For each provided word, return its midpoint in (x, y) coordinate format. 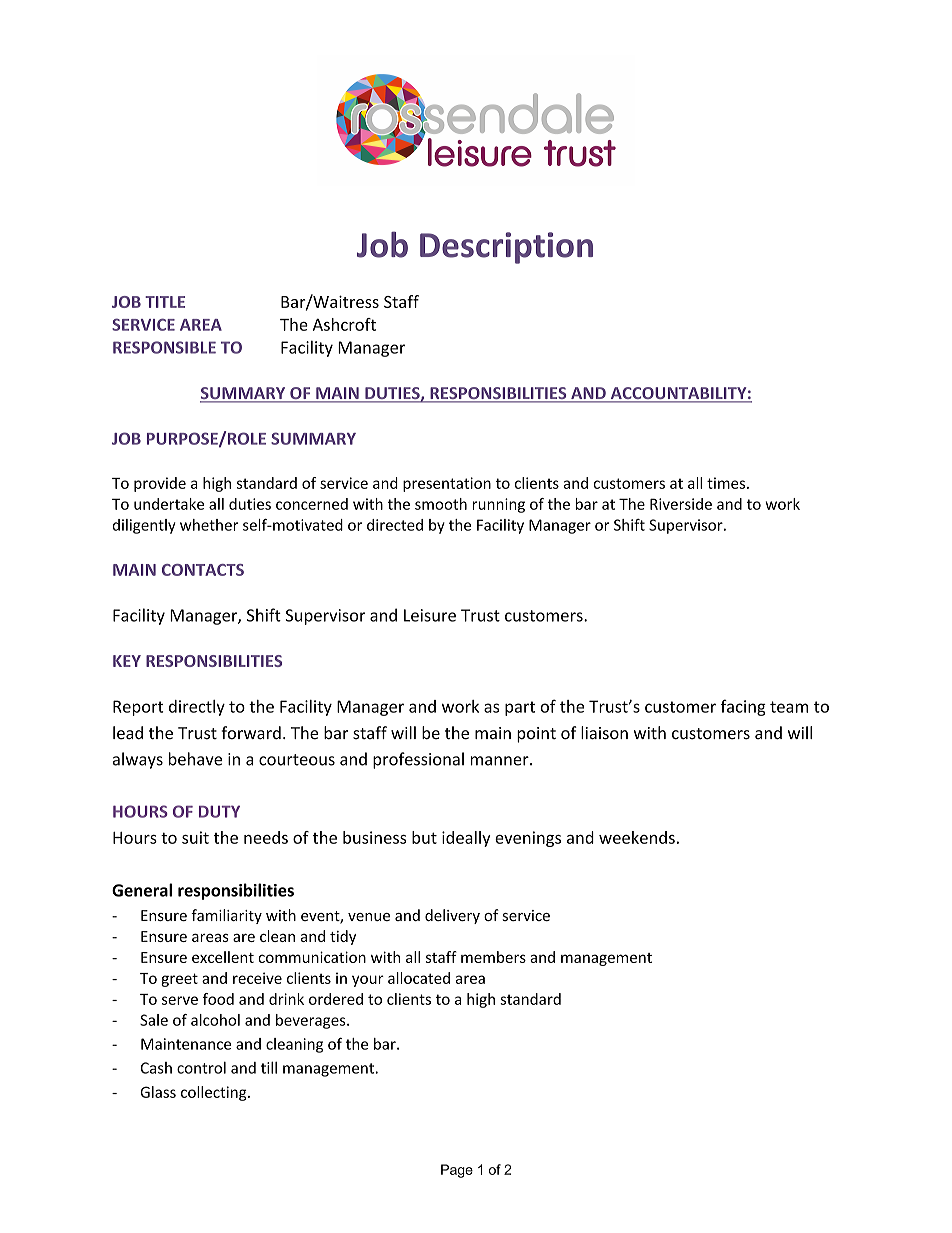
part (520, 708)
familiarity (226, 916)
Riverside (681, 504)
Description (506, 248)
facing (743, 707)
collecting (215, 1093)
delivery (452, 916)
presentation (447, 484)
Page (457, 1171)
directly (197, 708)
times (727, 483)
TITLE (165, 302)
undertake (169, 504)
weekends (637, 837)
